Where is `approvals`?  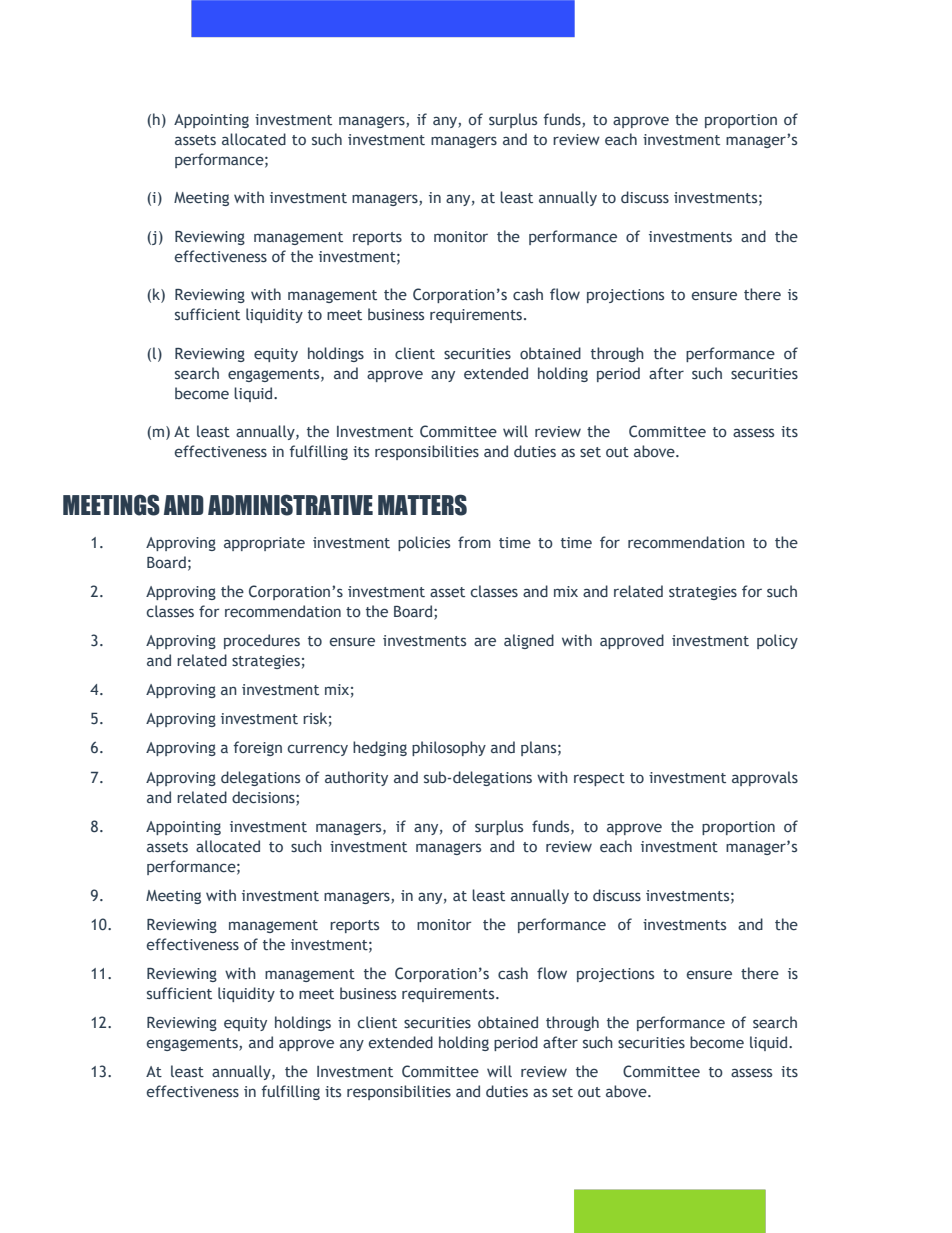 approvals is located at coordinates (765, 778).
